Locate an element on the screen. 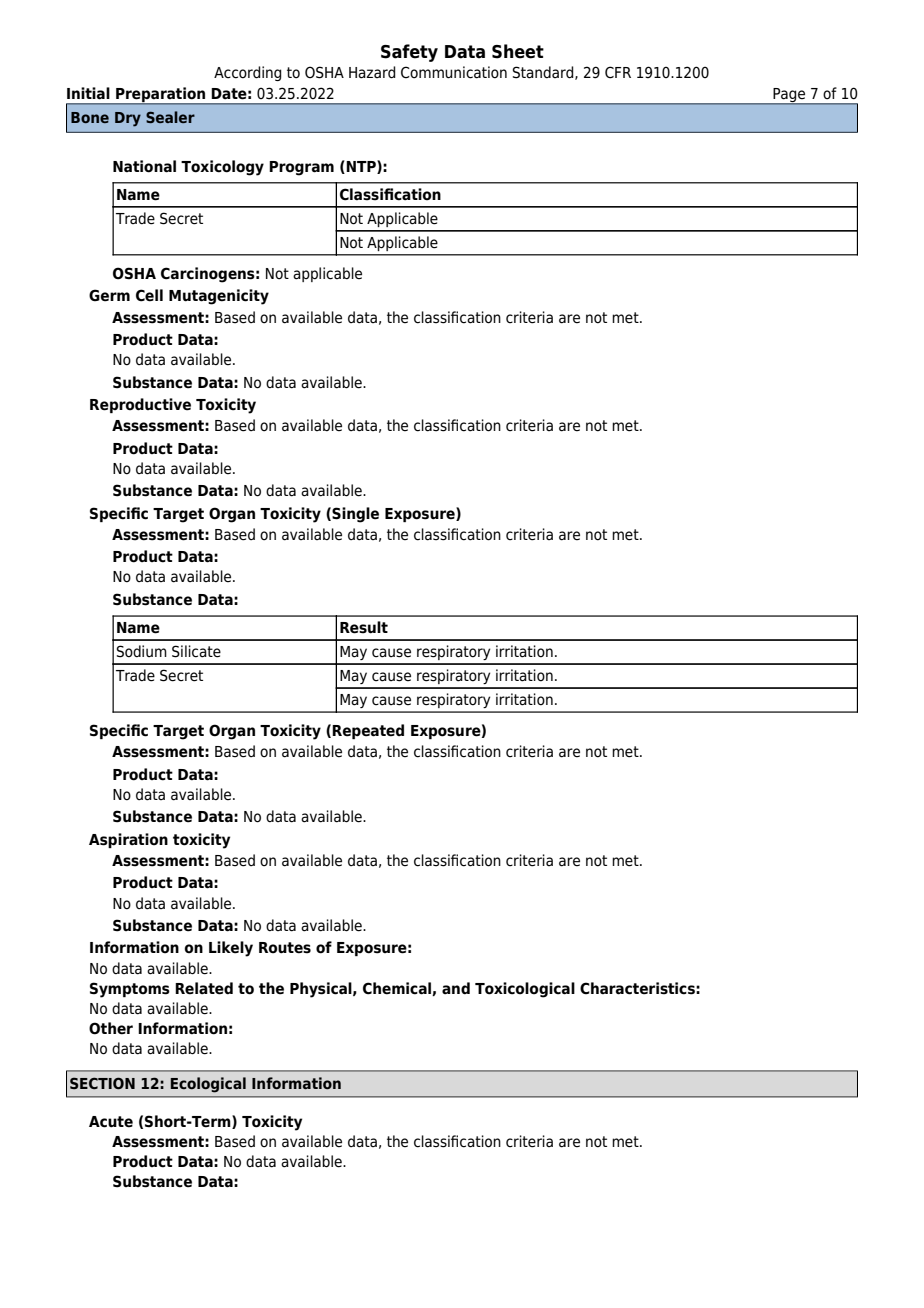  Related is located at coordinates (204, 988).
